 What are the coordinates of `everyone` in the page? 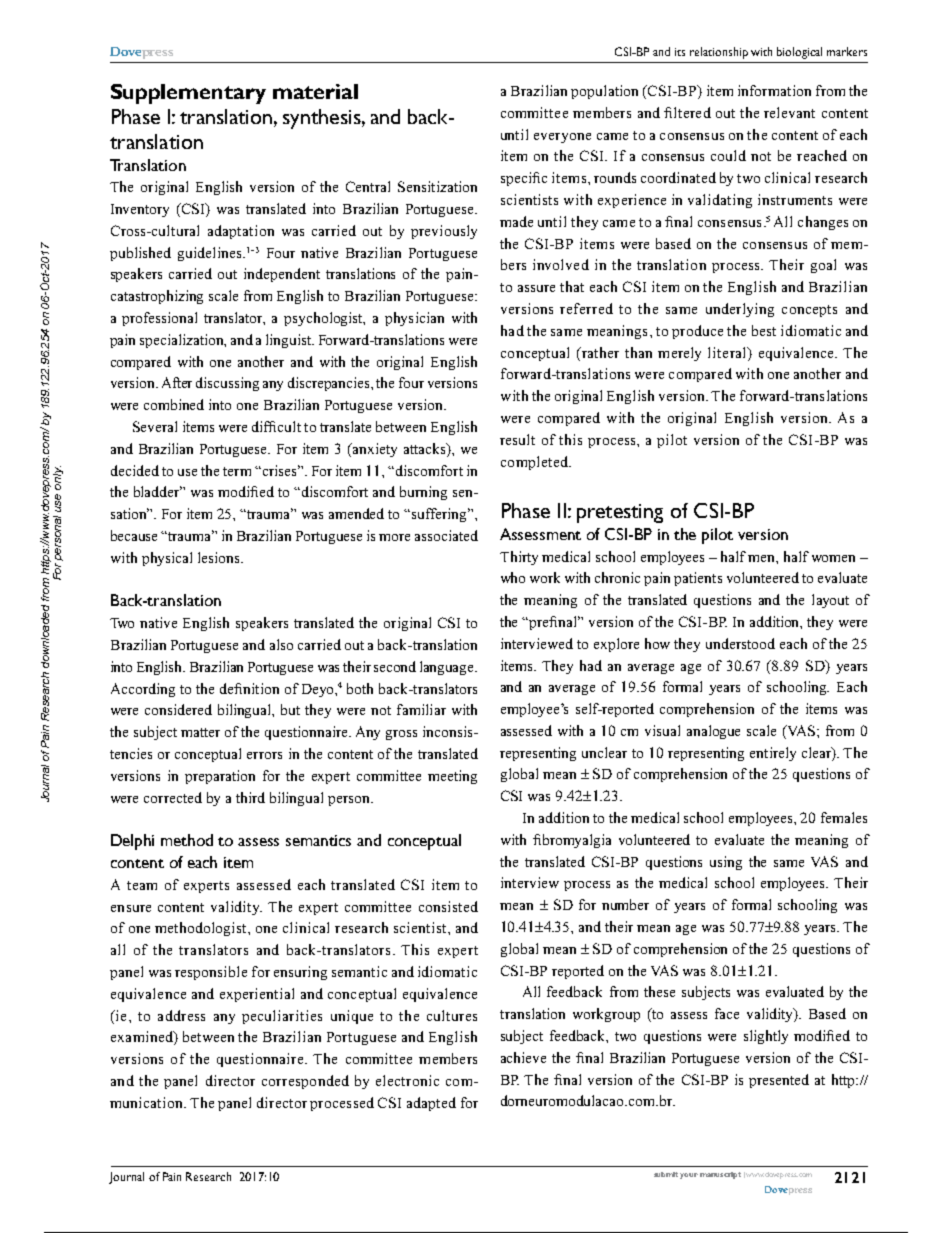 It's located at (562, 138).
